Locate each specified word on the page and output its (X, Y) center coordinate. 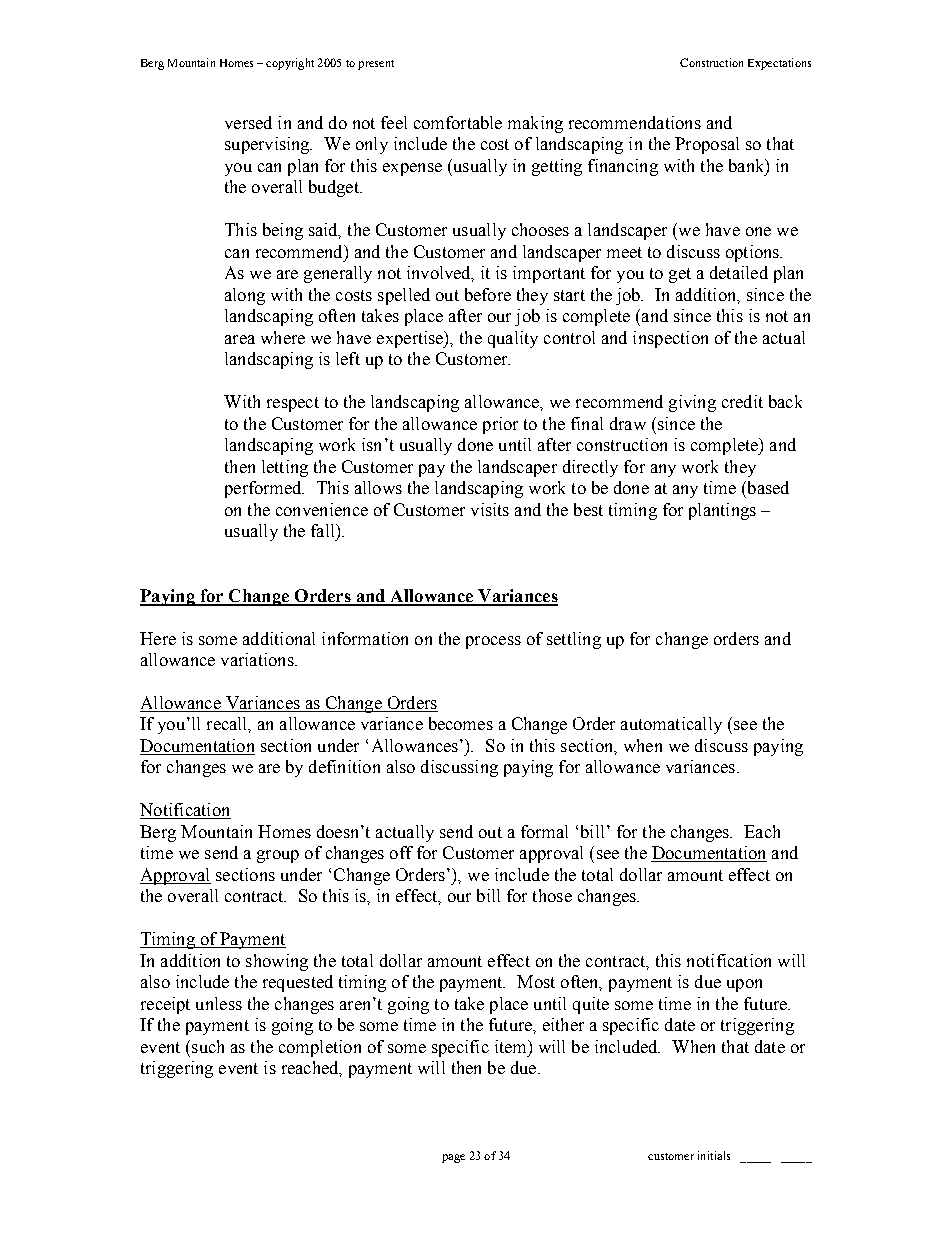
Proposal (707, 145)
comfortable (458, 122)
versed (248, 122)
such (208, 1046)
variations (258, 659)
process (493, 642)
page (453, 1158)
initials (714, 1155)
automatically (671, 725)
